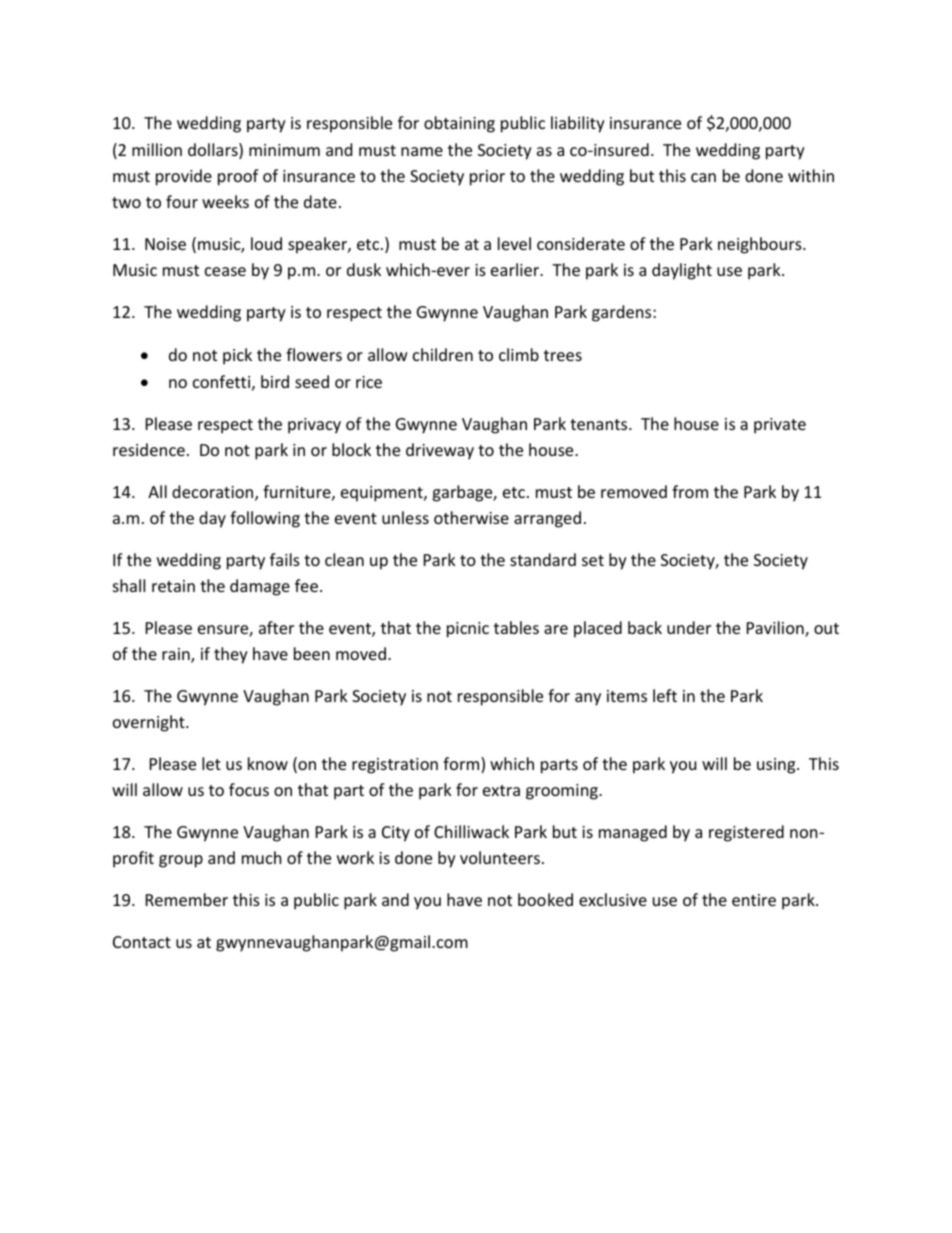 The height and width of the screenshot is (1233, 952). What do you see at coordinates (265, 519) in the screenshot?
I see `following` at bounding box center [265, 519].
